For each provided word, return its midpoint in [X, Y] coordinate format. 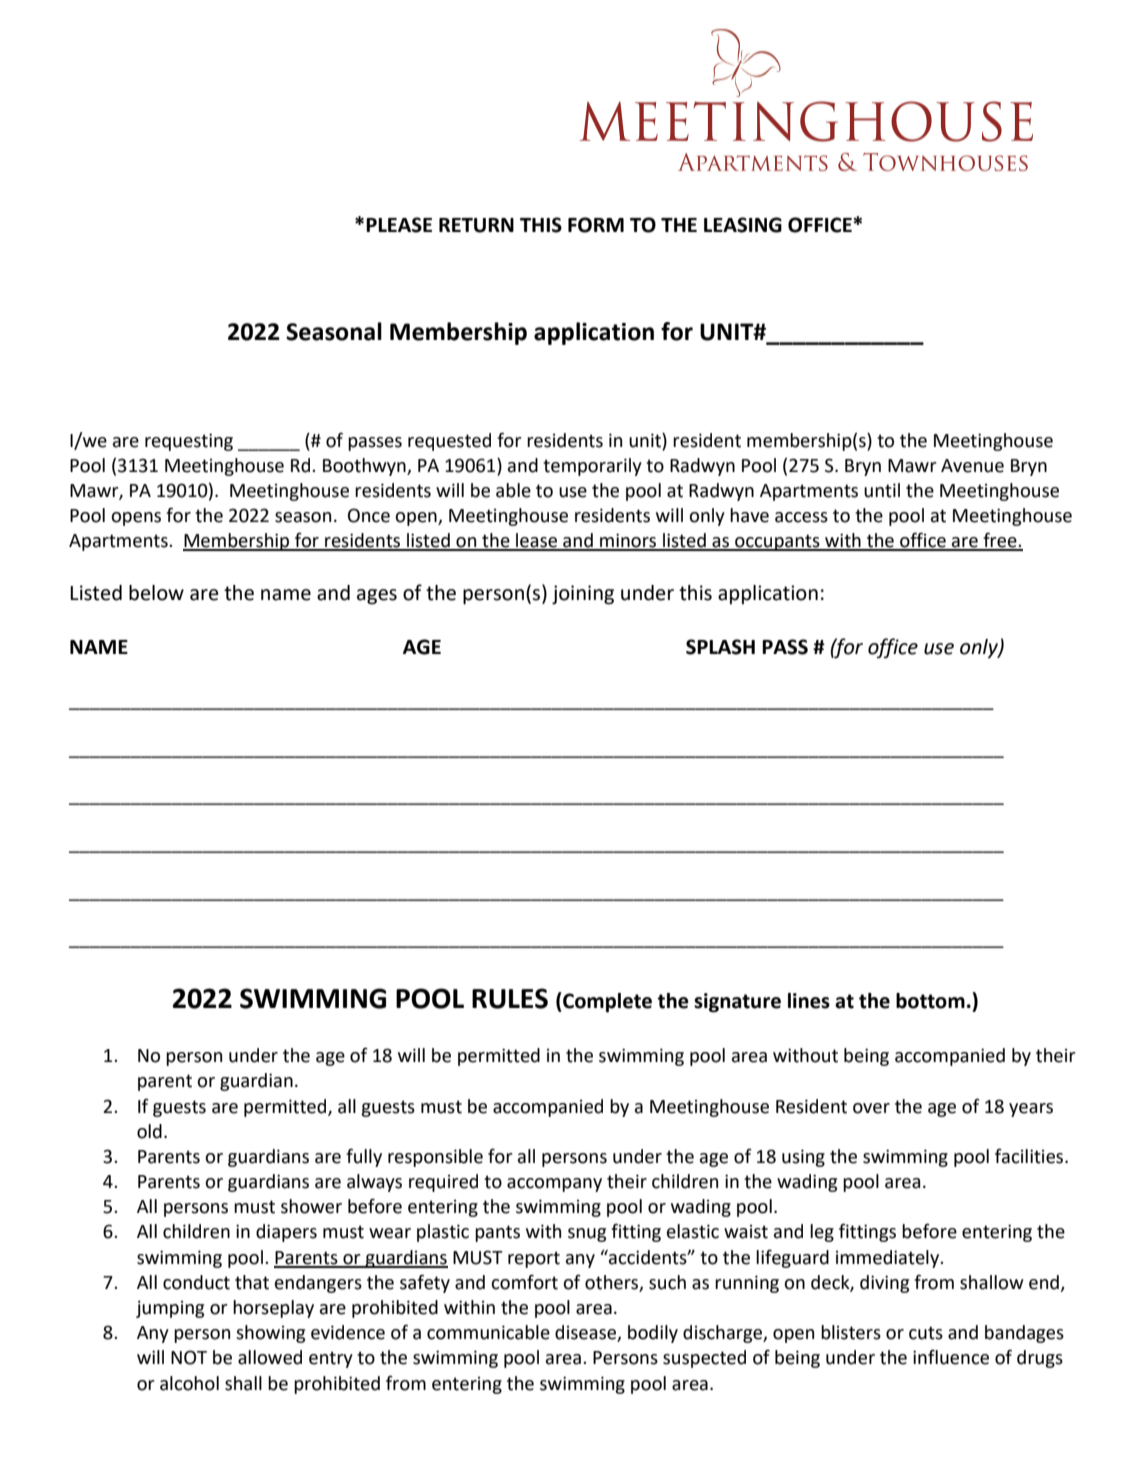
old [149, 1131]
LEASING [743, 225]
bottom [930, 1001]
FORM [596, 225]
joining [583, 595]
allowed [270, 1357]
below [156, 593]
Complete [606, 1002]
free [1000, 541]
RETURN [476, 225]
